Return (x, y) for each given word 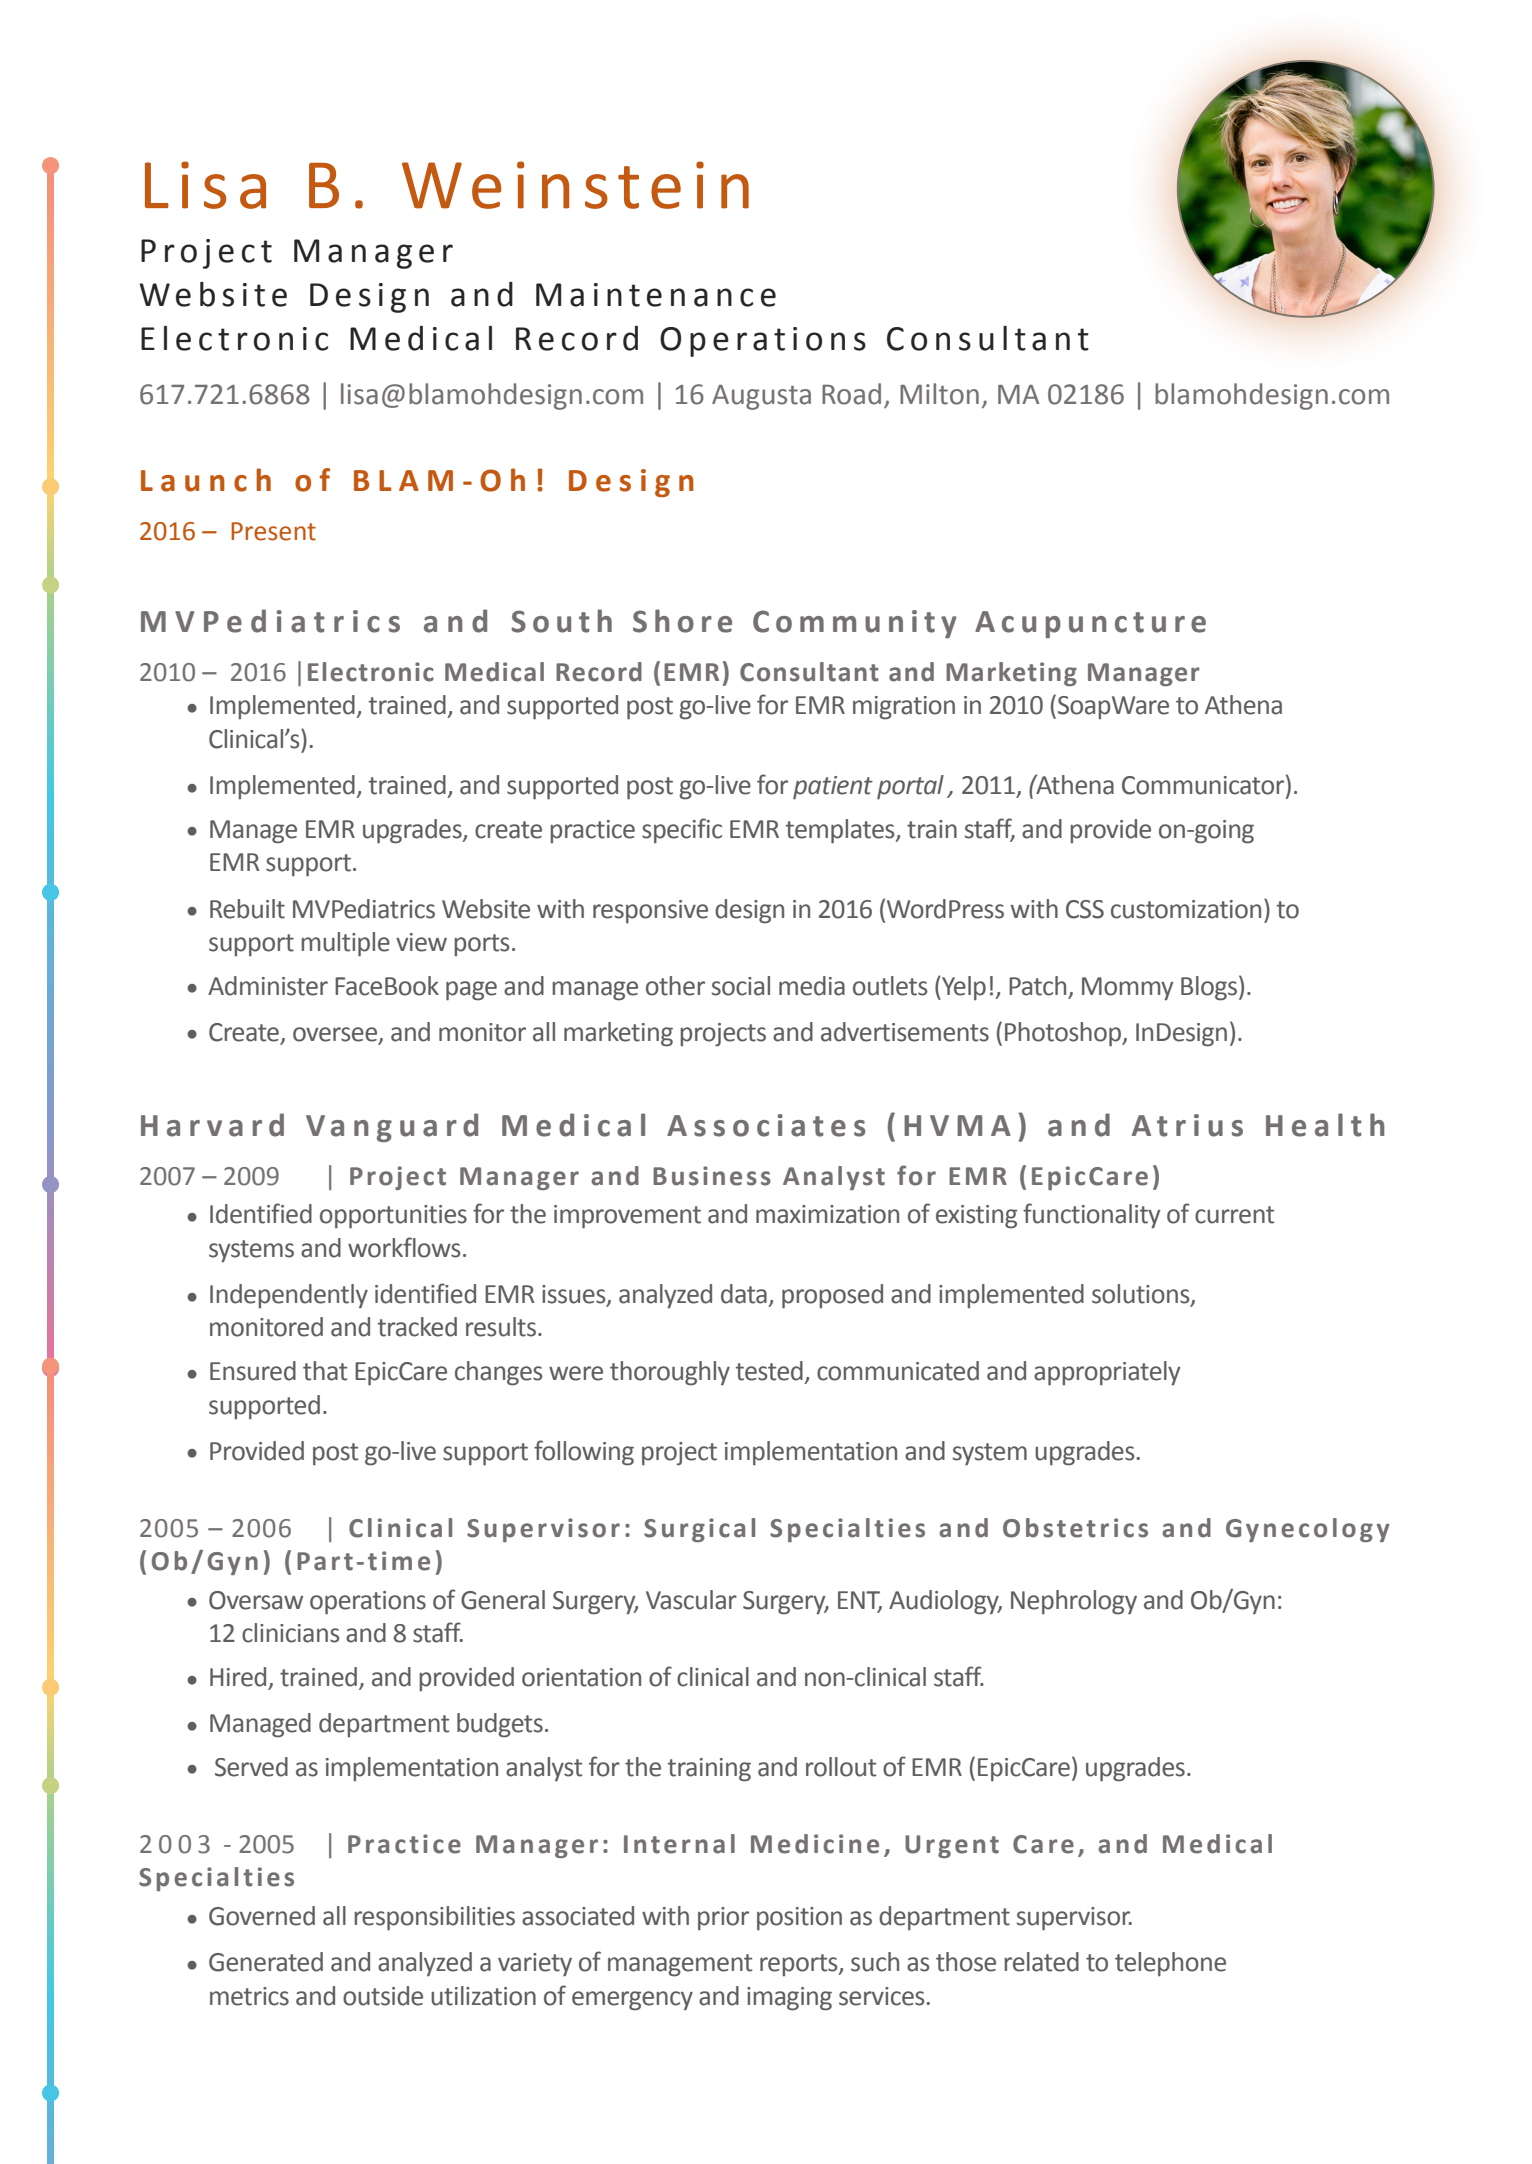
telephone (1170, 1964)
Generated (266, 1962)
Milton (939, 394)
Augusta (761, 397)
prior (723, 1919)
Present (273, 531)
